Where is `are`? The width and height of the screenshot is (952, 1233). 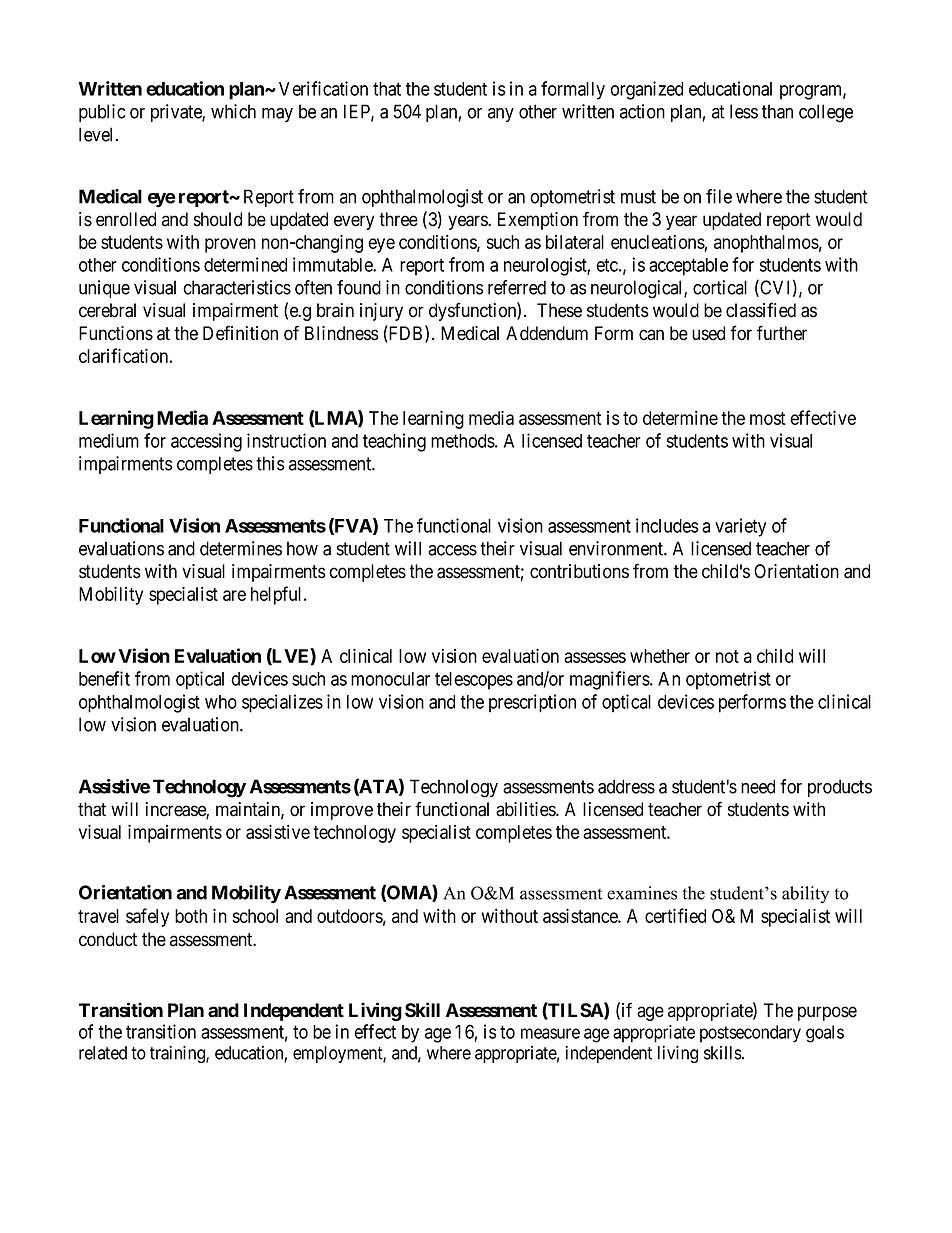
are is located at coordinates (234, 595).
